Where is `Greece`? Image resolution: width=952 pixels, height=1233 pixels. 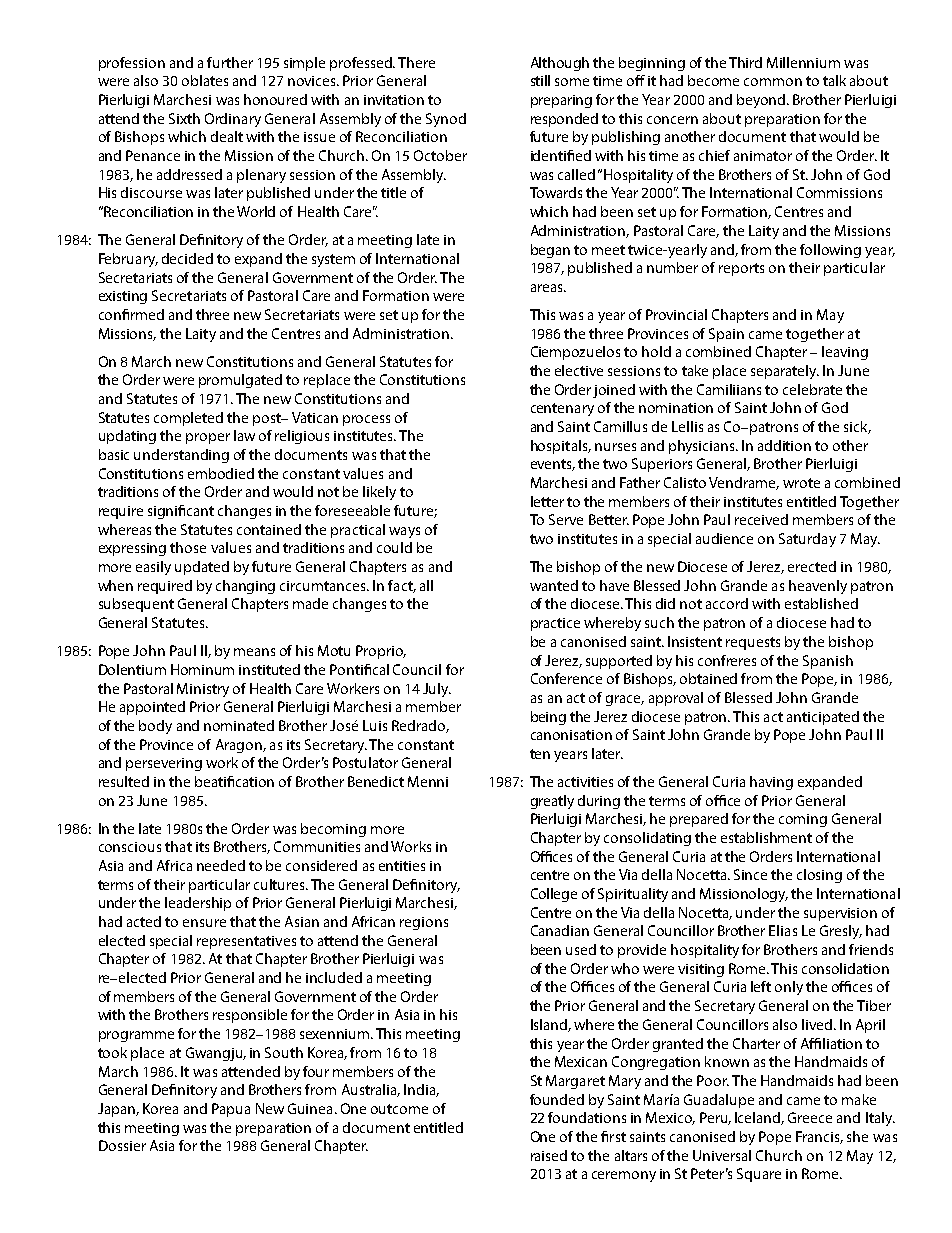
Greece is located at coordinates (810, 1117).
